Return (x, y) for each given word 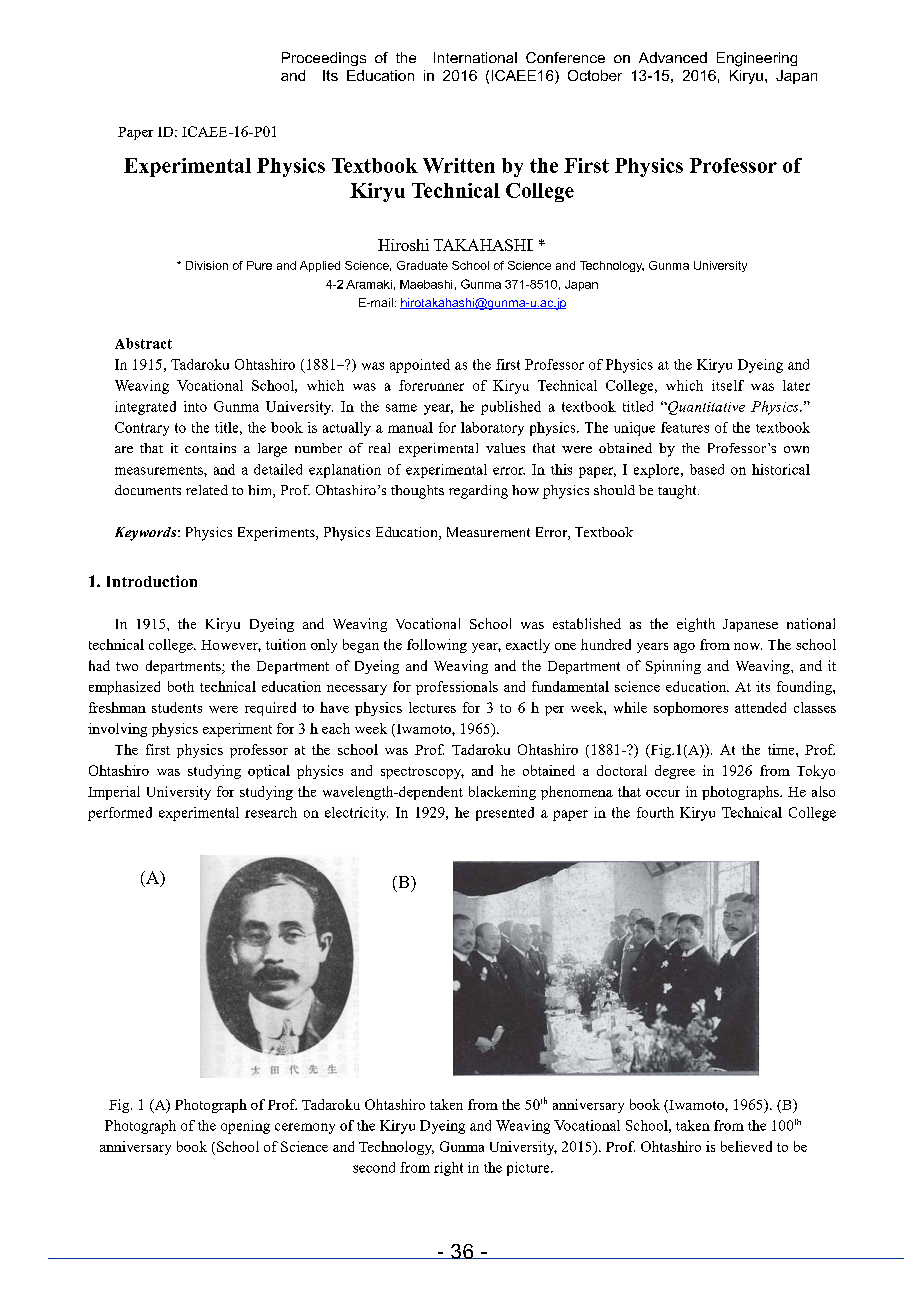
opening (245, 1127)
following (437, 646)
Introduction (152, 581)
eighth (696, 625)
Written (459, 165)
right (448, 1169)
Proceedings (324, 59)
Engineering (757, 59)
